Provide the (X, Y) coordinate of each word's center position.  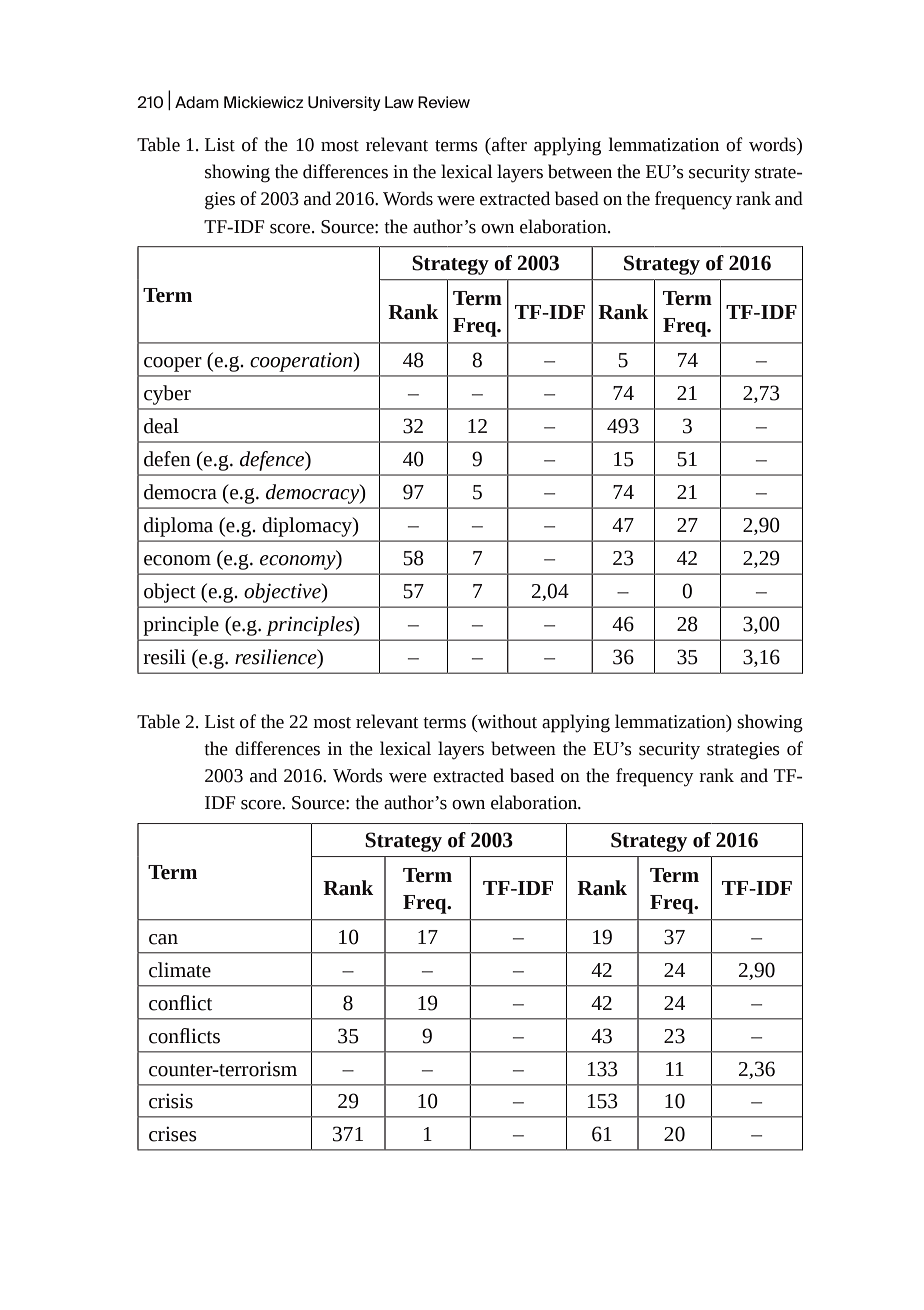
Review (444, 102)
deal (161, 426)
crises (173, 1134)
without (506, 721)
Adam (197, 102)
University (344, 103)
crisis (171, 1101)
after (508, 144)
